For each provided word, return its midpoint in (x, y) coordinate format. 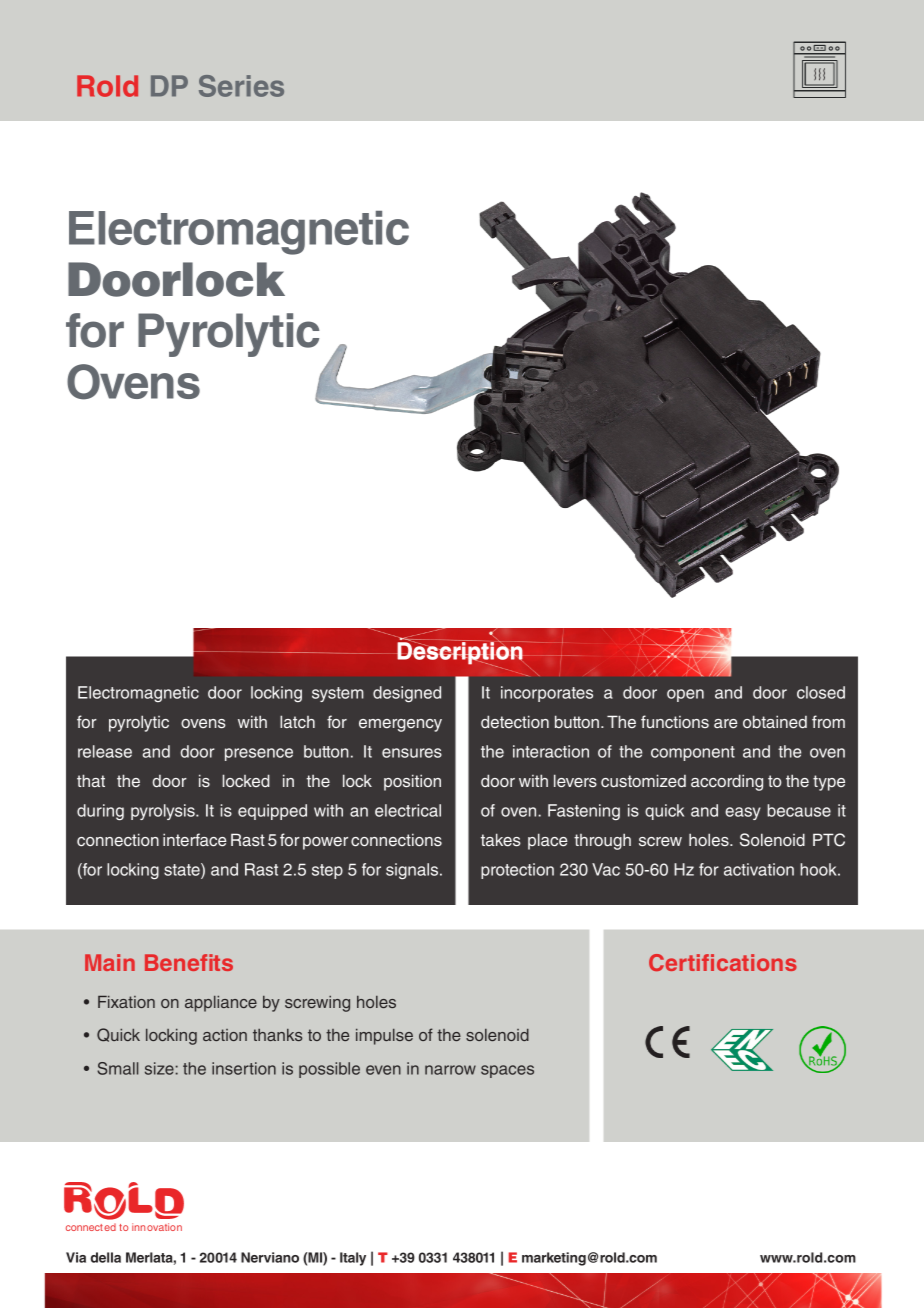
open (685, 695)
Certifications (723, 962)
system (338, 694)
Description (460, 653)
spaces (507, 1071)
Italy (353, 1259)
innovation (157, 1227)
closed (821, 692)
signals (413, 871)
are (726, 723)
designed (407, 694)
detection (515, 721)
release (105, 751)
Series (241, 86)
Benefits (189, 962)
